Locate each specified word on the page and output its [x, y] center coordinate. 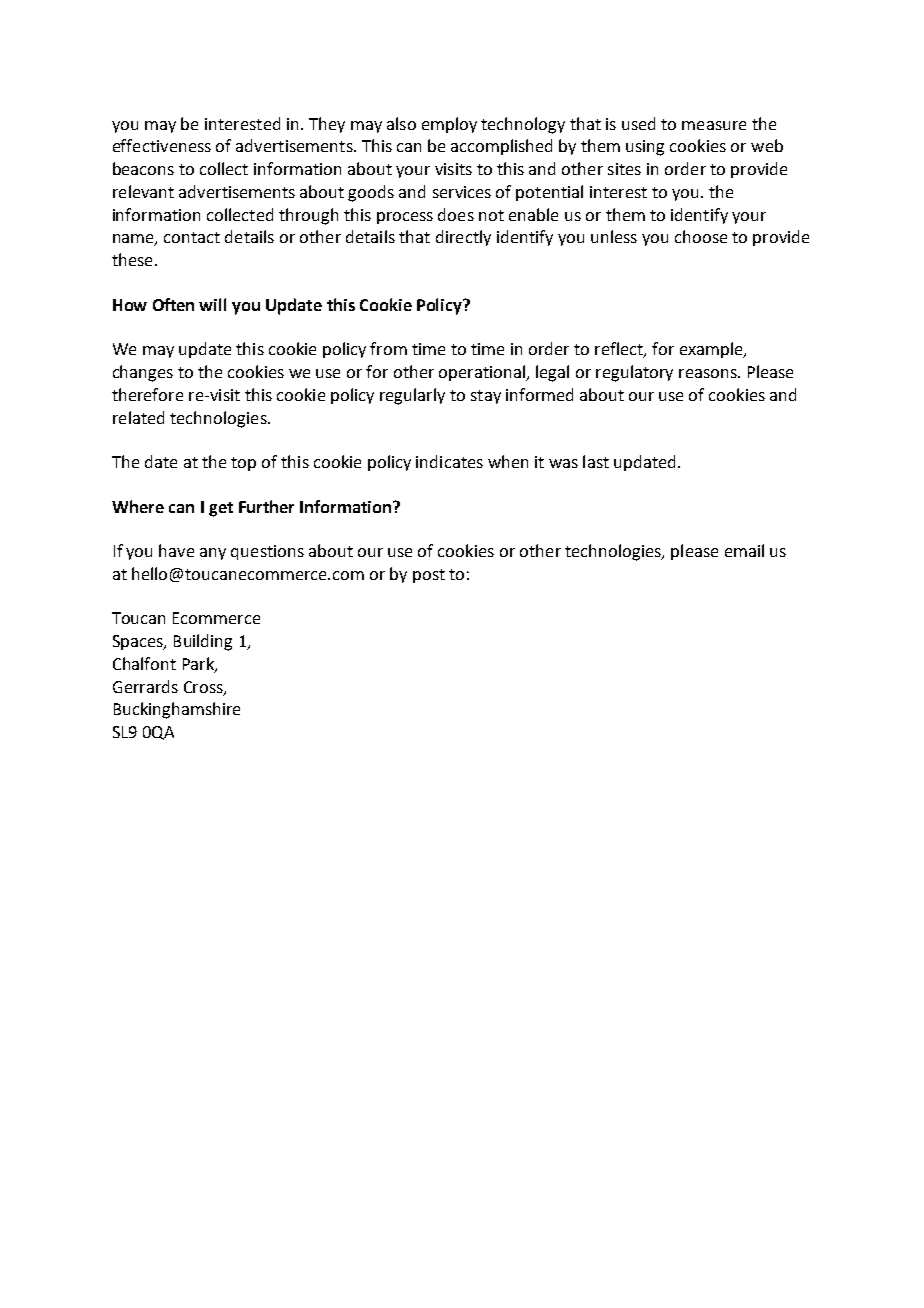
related [138, 417]
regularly [412, 396]
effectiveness [162, 145]
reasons [709, 373]
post [429, 576]
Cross [204, 688]
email [744, 550]
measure [714, 125]
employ [449, 125]
